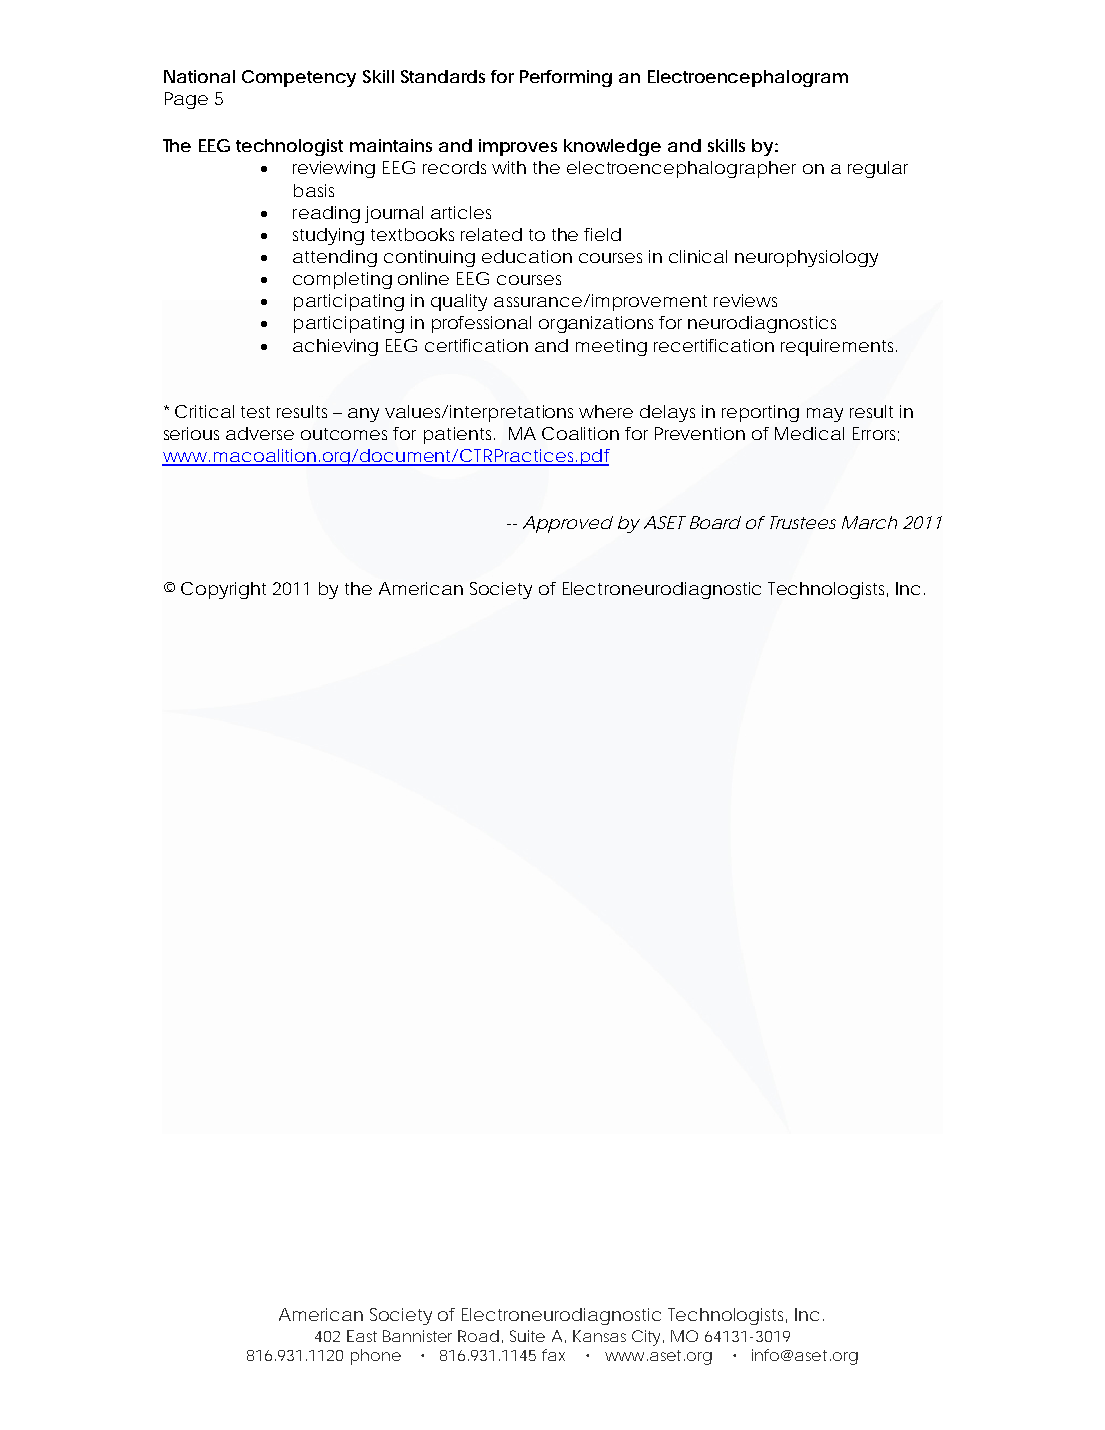  Describe the element at coordinates (223, 590) in the image. I see `Copyright` at that location.
